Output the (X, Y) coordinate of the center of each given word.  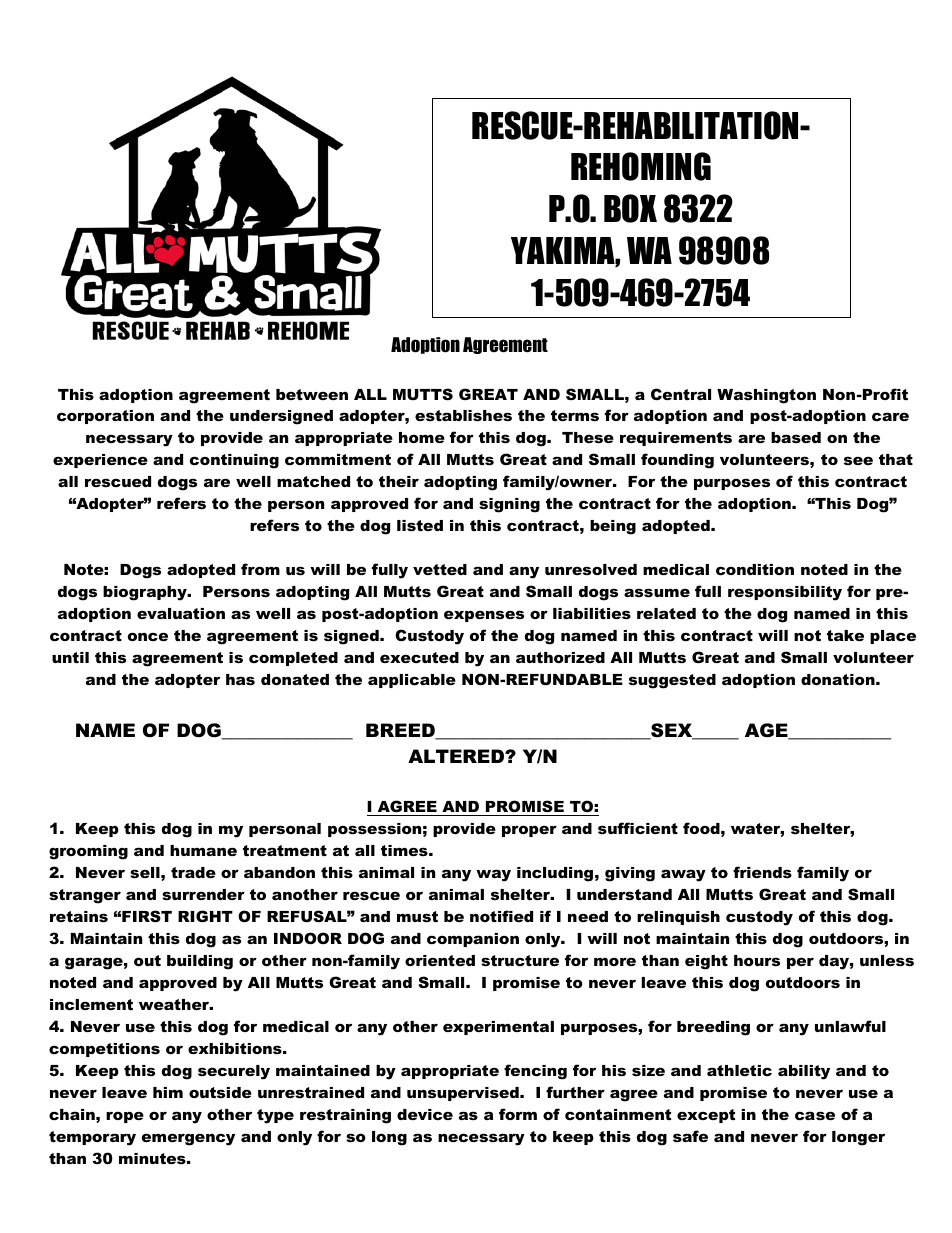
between (312, 394)
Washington (766, 396)
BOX (630, 208)
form (518, 1114)
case (815, 1115)
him (168, 1092)
